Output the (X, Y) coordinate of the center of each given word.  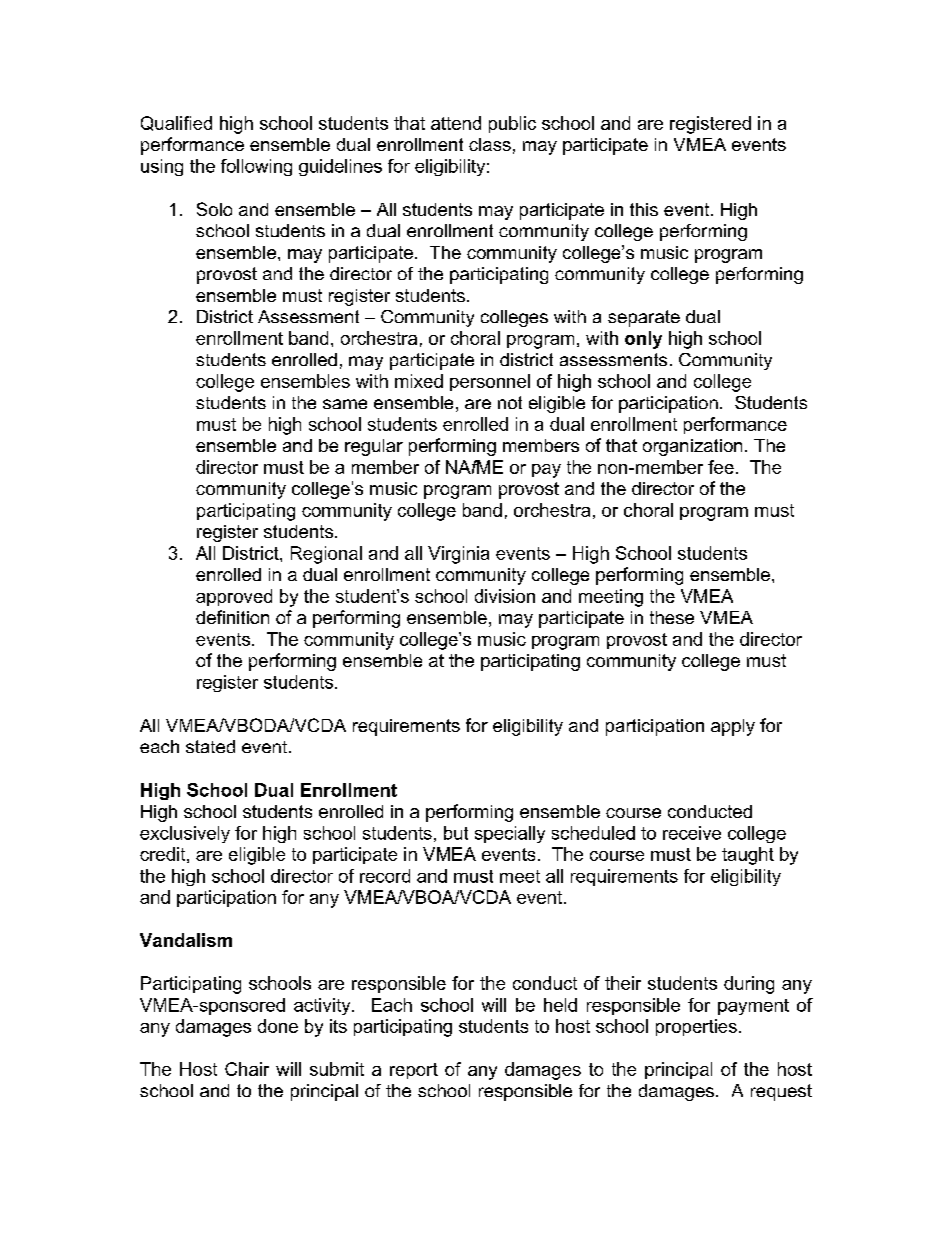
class (490, 144)
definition (232, 617)
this (644, 209)
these (672, 617)
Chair (247, 1069)
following (256, 167)
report (414, 1071)
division (505, 596)
